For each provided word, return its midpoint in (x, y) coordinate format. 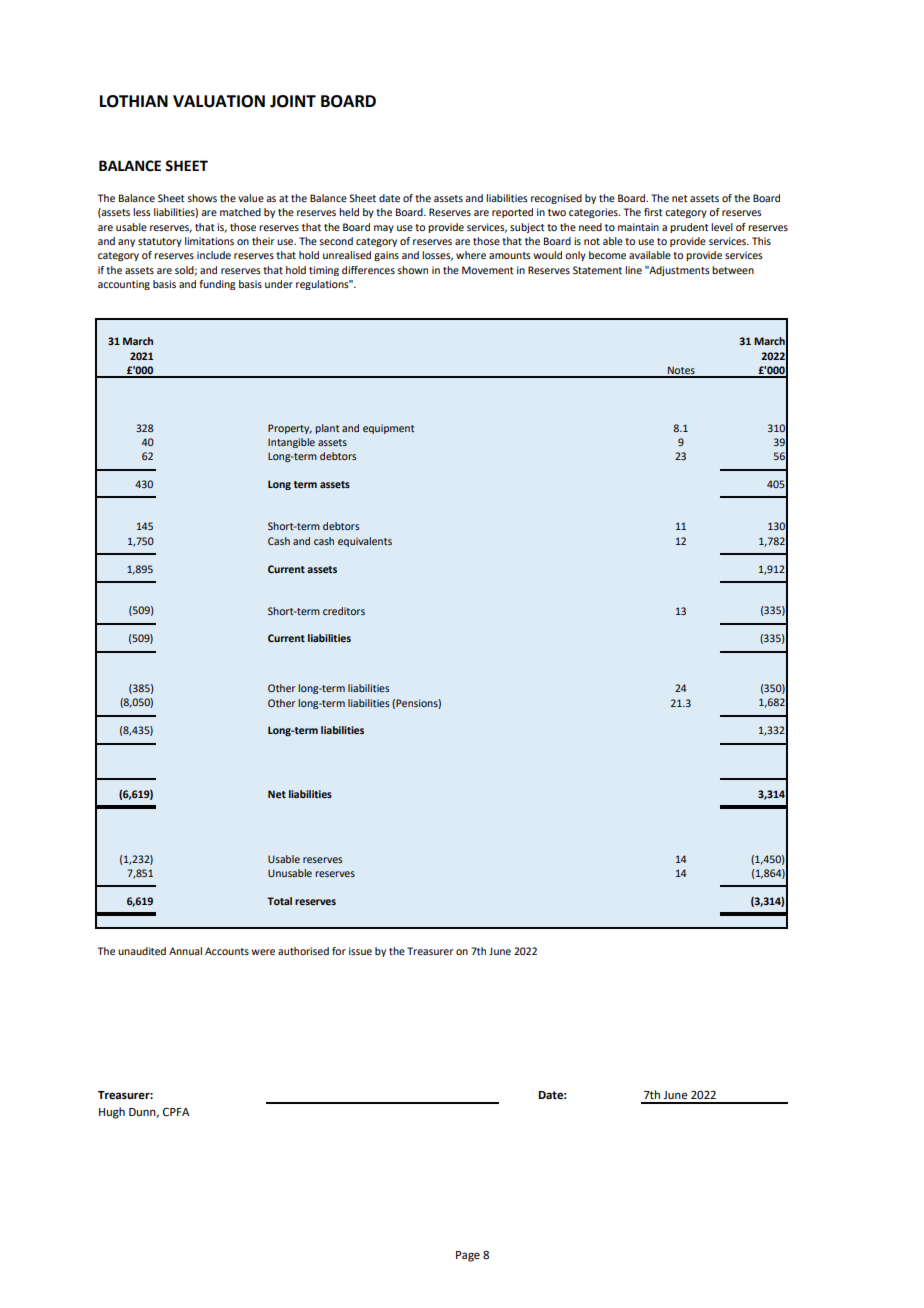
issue (360, 951)
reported (512, 213)
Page (468, 1256)
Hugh (112, 1113)
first (653, 212)
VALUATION (219, 101)
